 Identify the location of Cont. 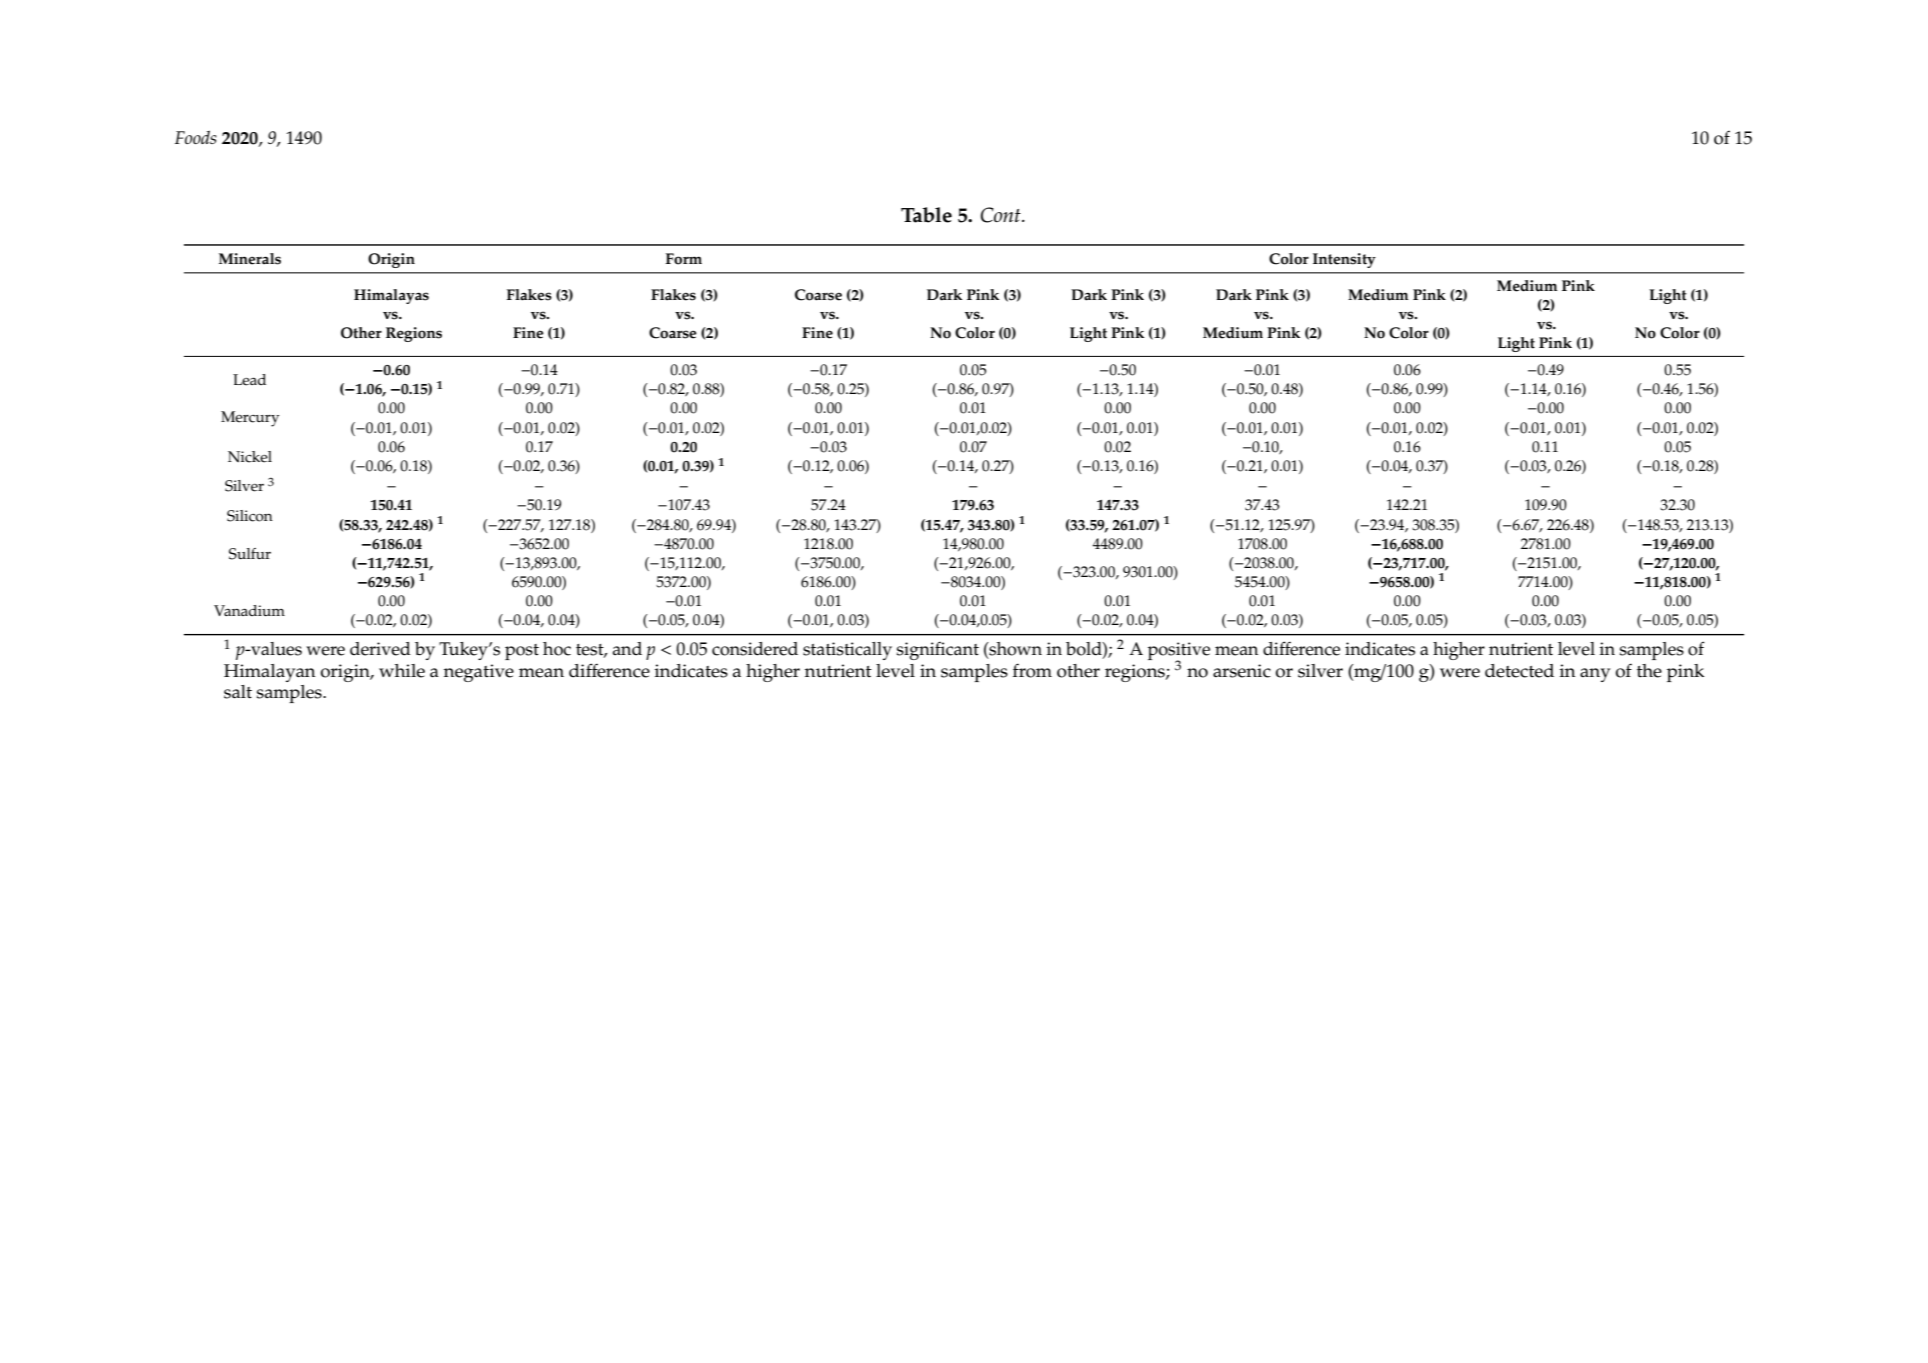
(1002, 215).
